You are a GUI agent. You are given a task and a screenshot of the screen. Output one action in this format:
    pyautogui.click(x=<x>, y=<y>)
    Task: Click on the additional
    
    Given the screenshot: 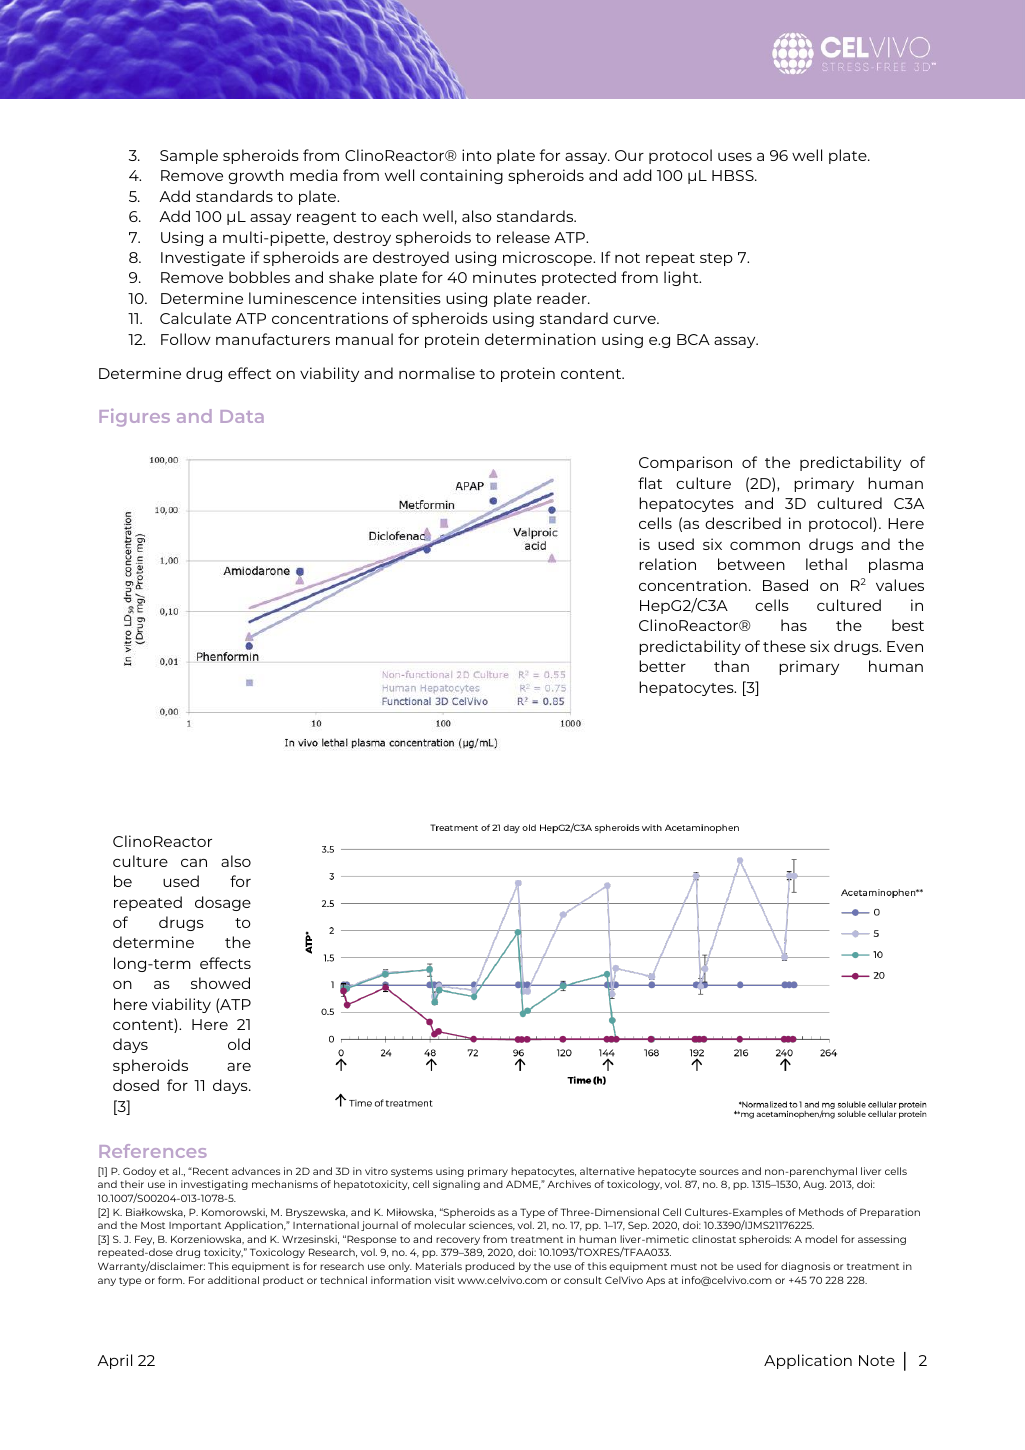 What is the action you would take?
    pyautogui.click(x=233, y=1280)
